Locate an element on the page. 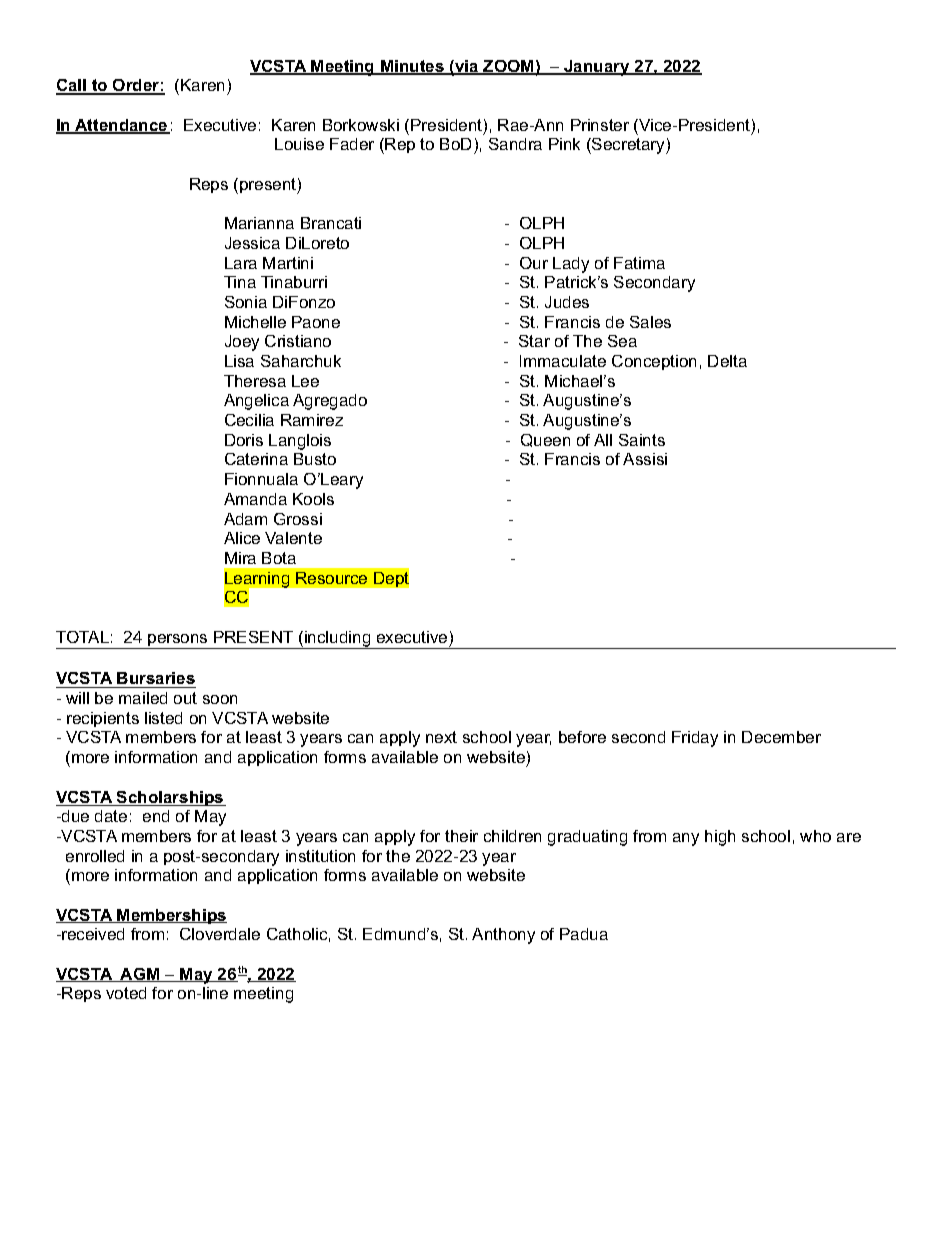 The image size is (952, 1233). next is located at coordinates (441, 737).
